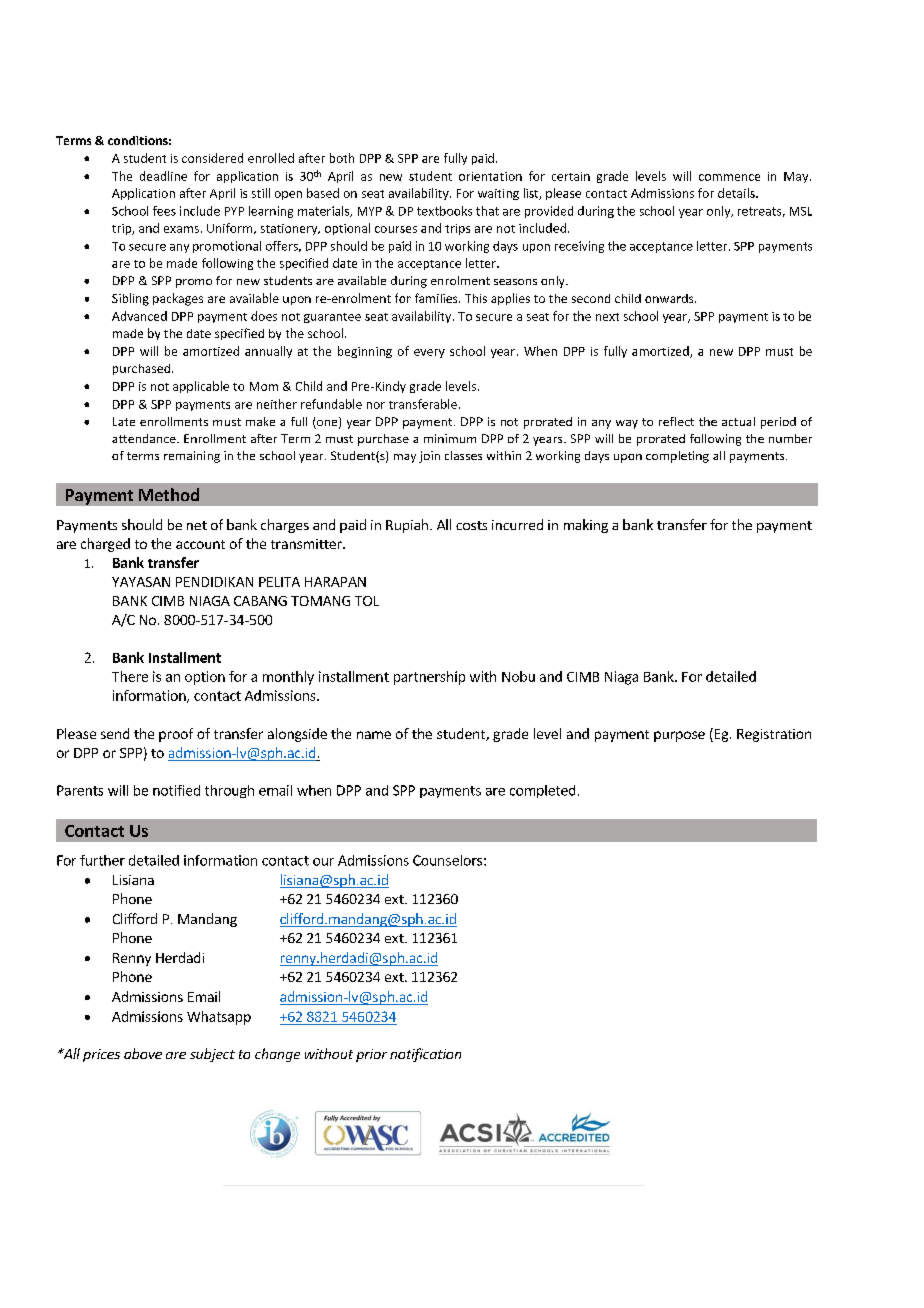  What do you see at coordinates (679, 736) in the screenshot?
I see `purpose` at bounding box center [679, 736].
